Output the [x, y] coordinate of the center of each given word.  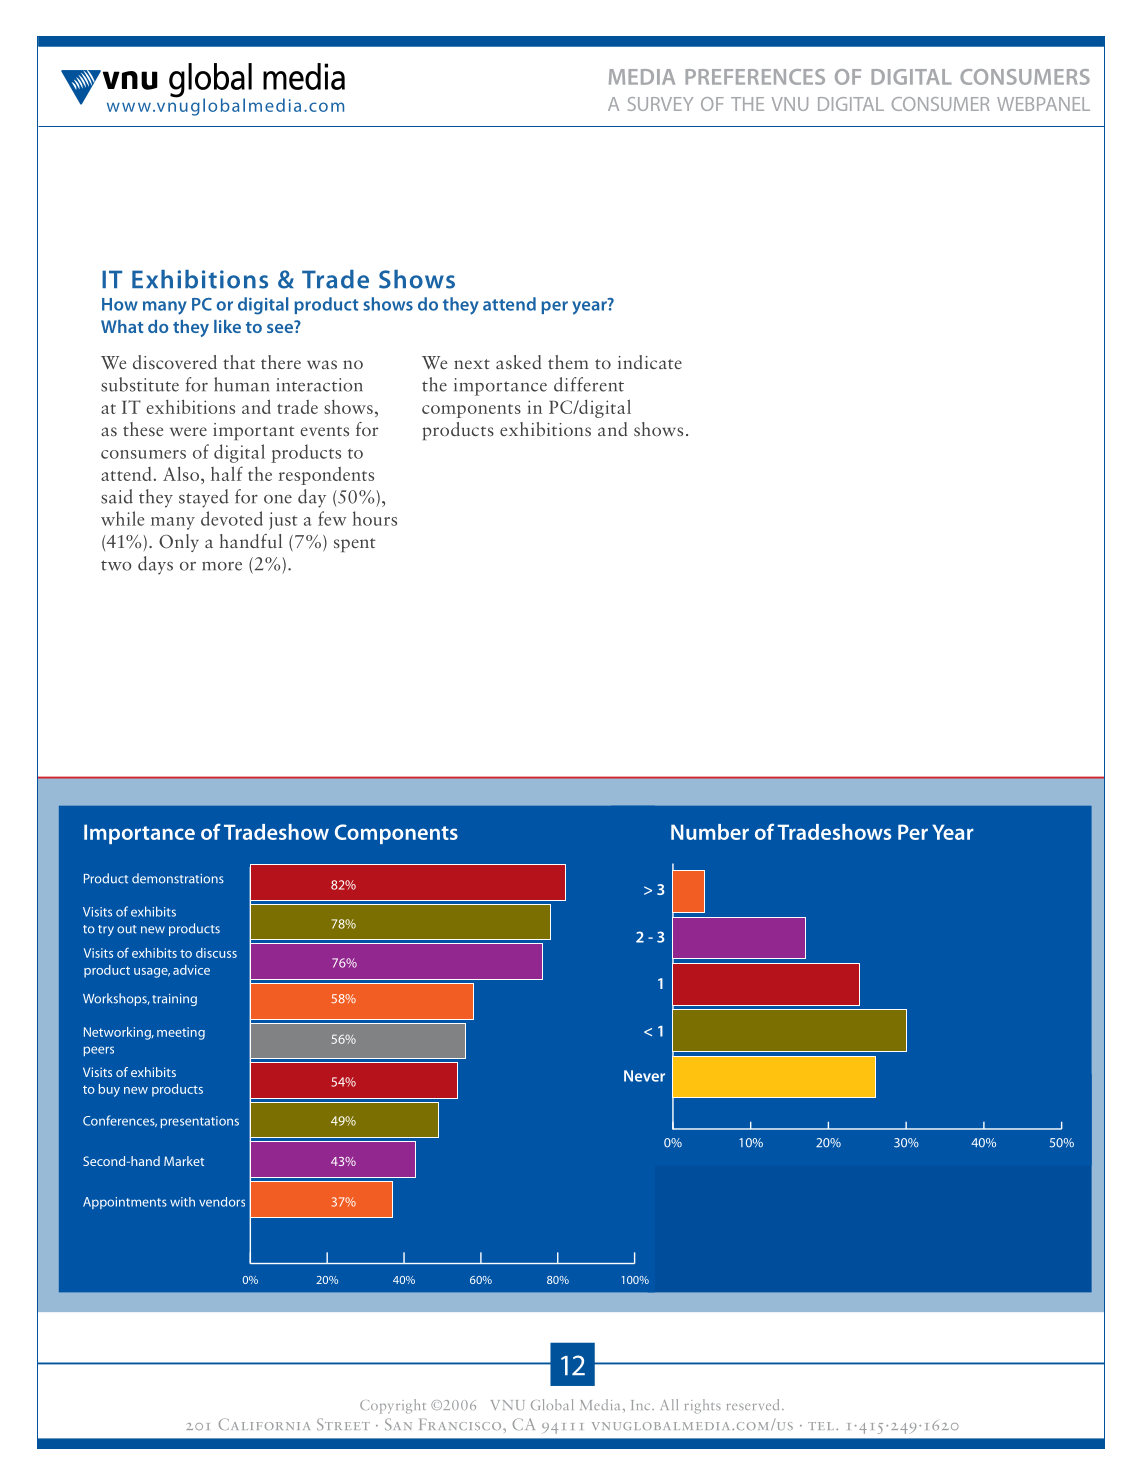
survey [660, 104]
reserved [753, 1404]
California [264, 1424]
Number [710, 832]
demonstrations [178, 878]
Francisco [461, 1424]
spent [355, 545]
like [227, 326]
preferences [755, 77]
